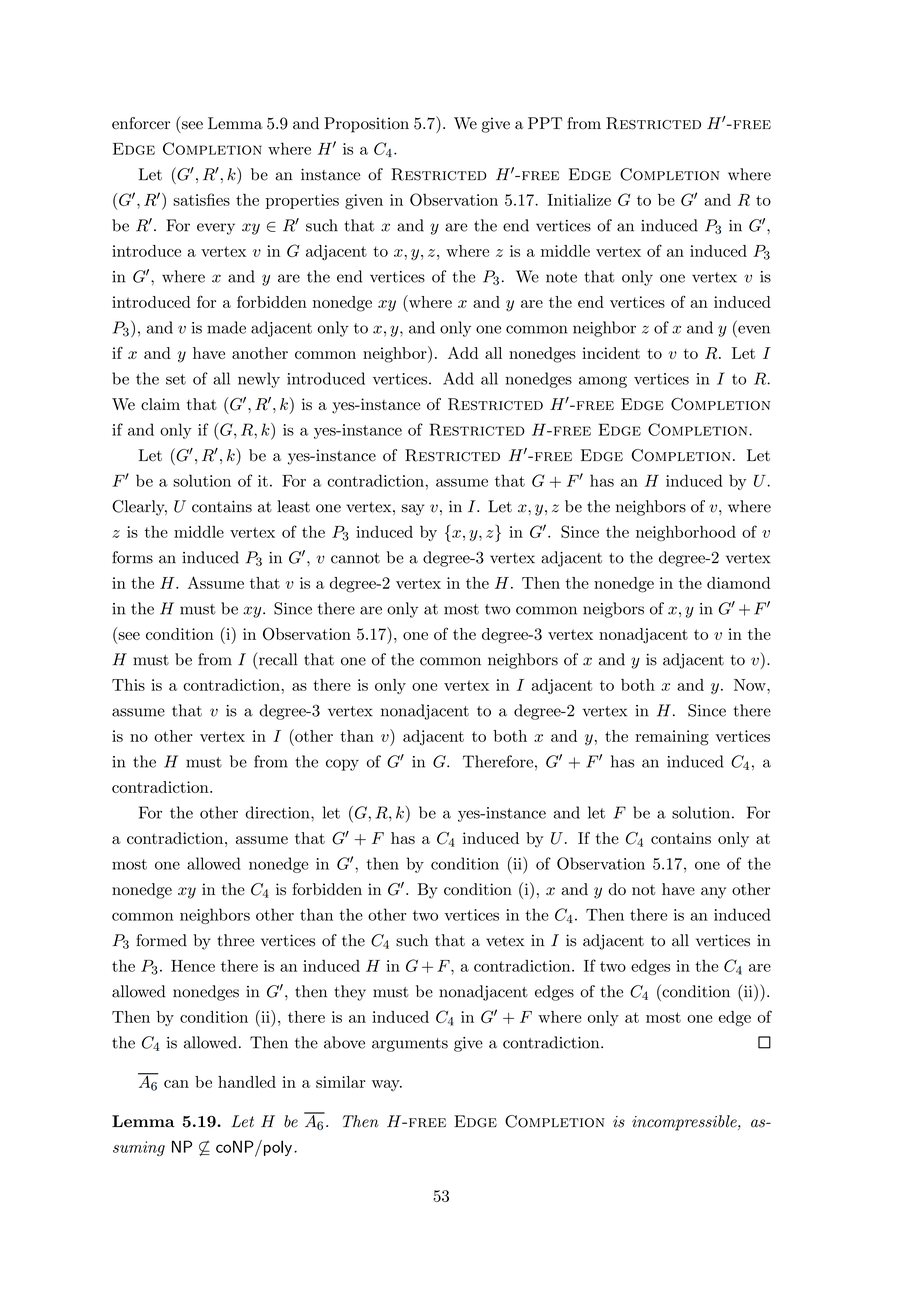 The width and height of the document is (924, 1308). I want to click on incompressible, so click(685, 1123).
